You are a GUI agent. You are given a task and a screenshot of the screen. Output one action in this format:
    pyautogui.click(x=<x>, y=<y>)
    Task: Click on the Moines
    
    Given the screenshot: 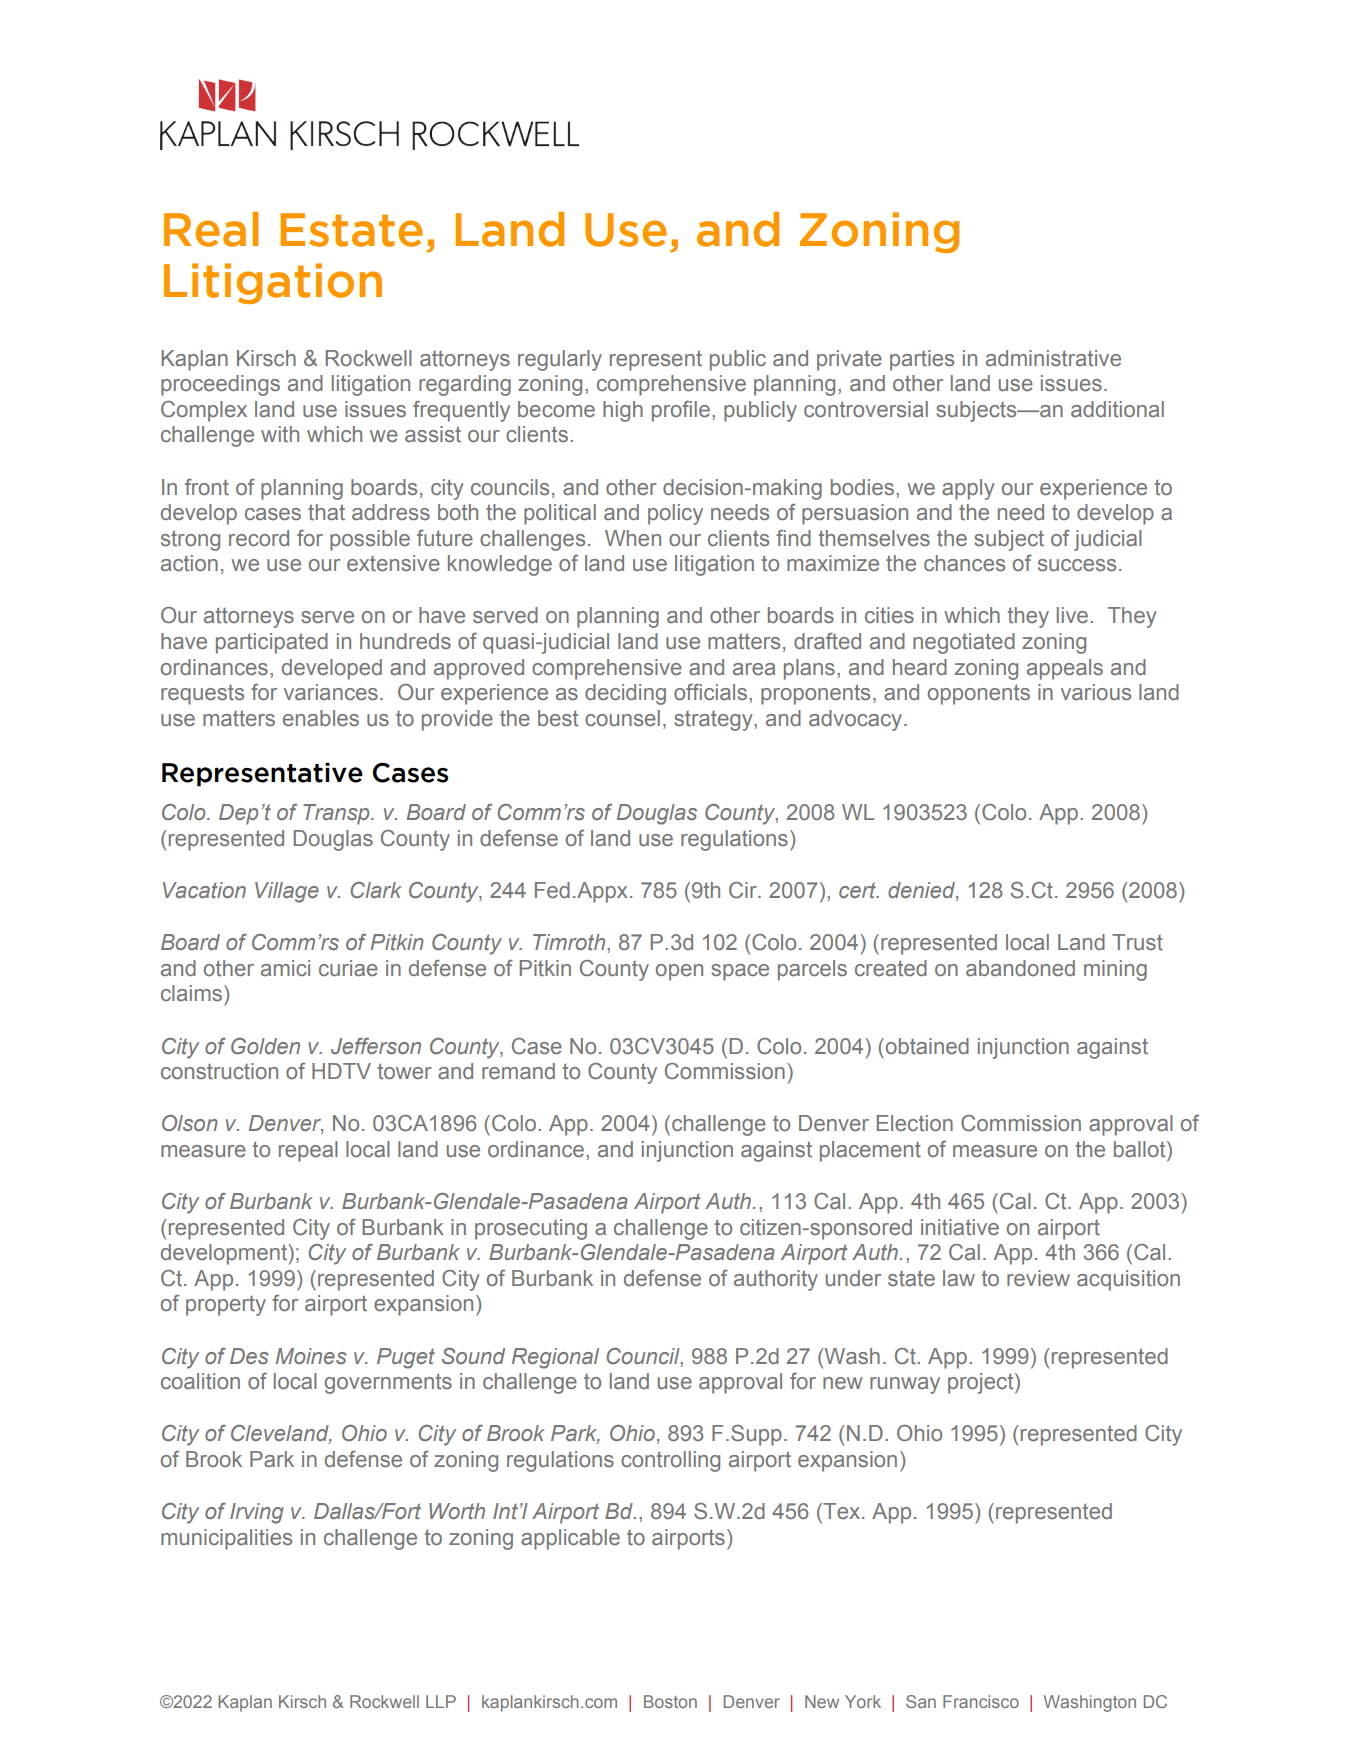 What is the action you would take?
    pyautogui.click(x=311, y=1356)
